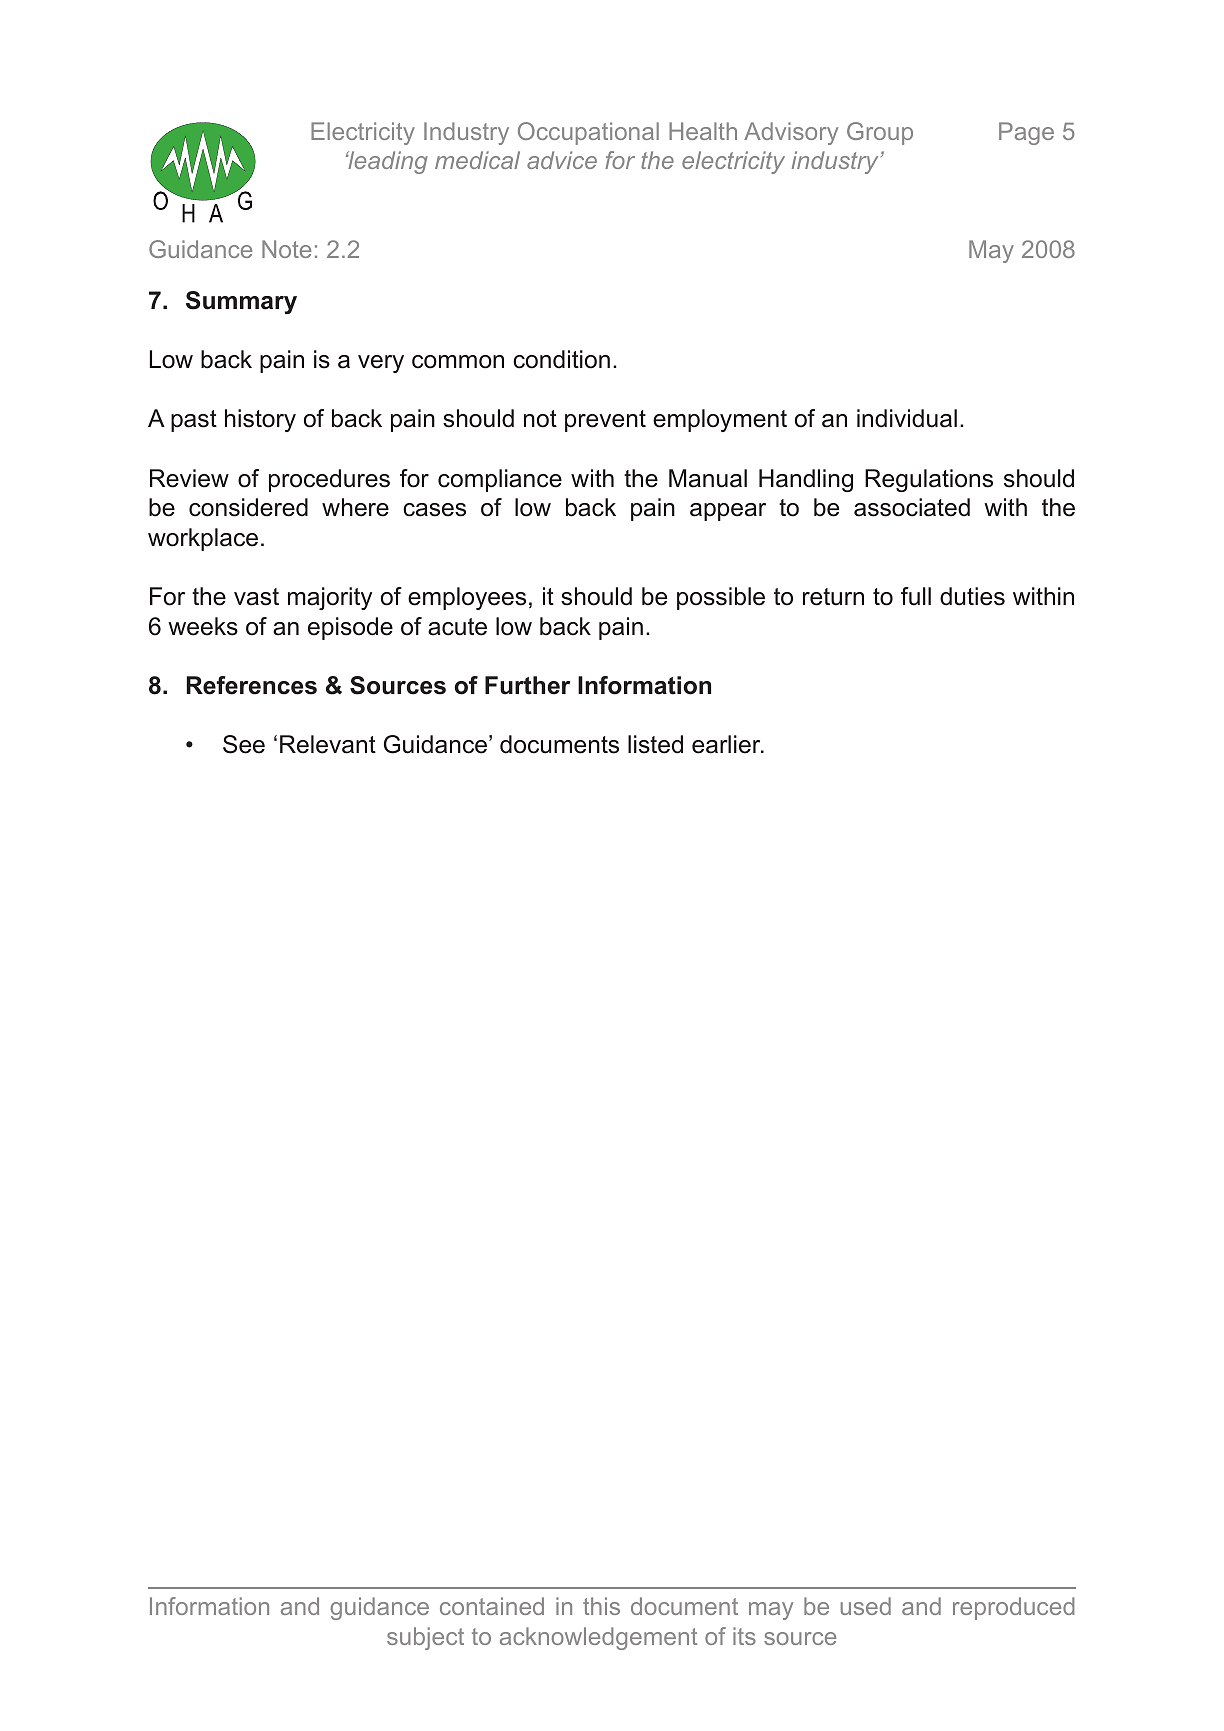  I want to click on Group, so click(880, 133).
